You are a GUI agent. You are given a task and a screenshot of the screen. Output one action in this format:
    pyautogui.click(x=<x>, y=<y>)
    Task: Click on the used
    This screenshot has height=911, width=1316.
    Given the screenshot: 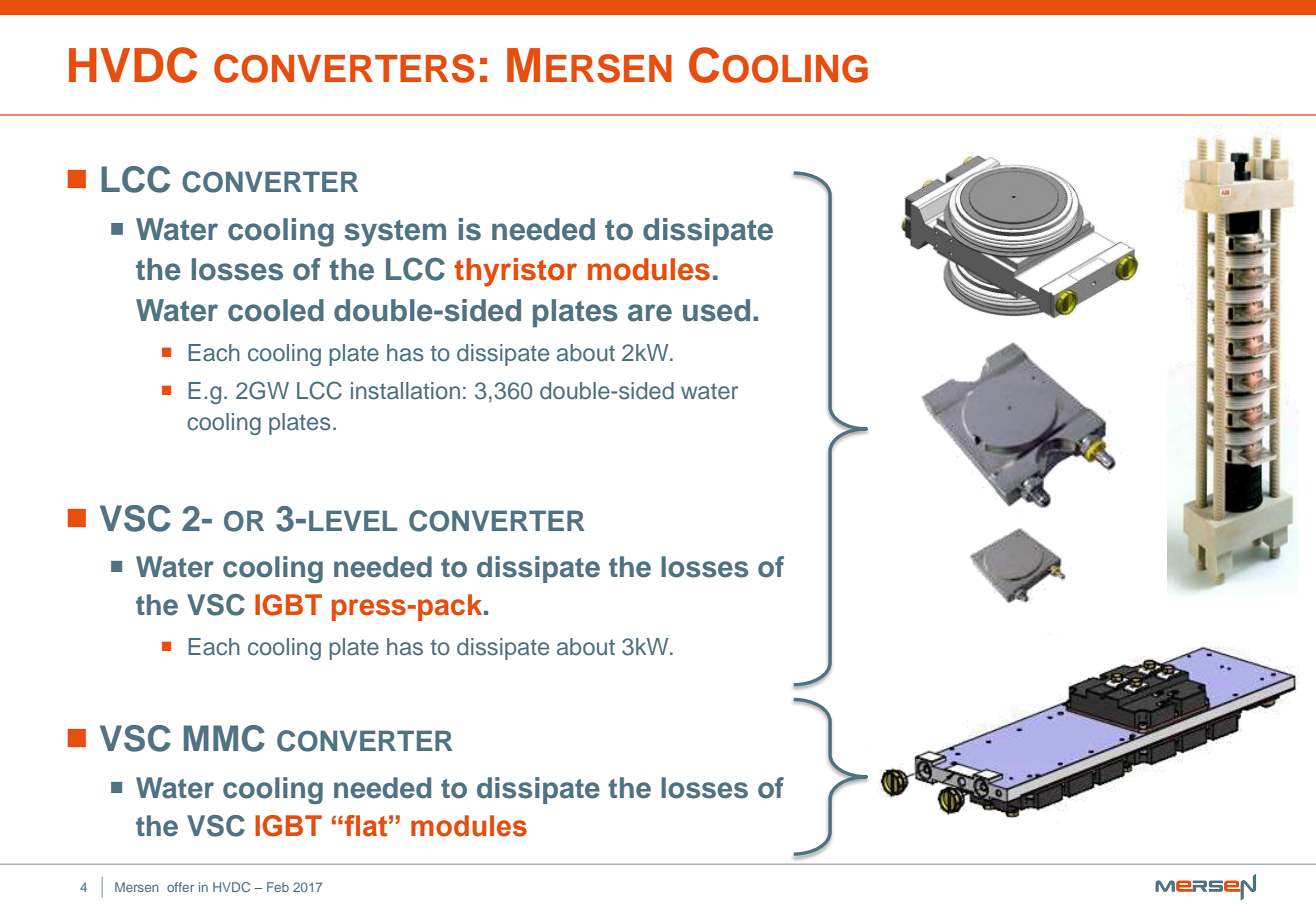 What is the action you would take?
    pyautogui.click(x=716, y=310)
